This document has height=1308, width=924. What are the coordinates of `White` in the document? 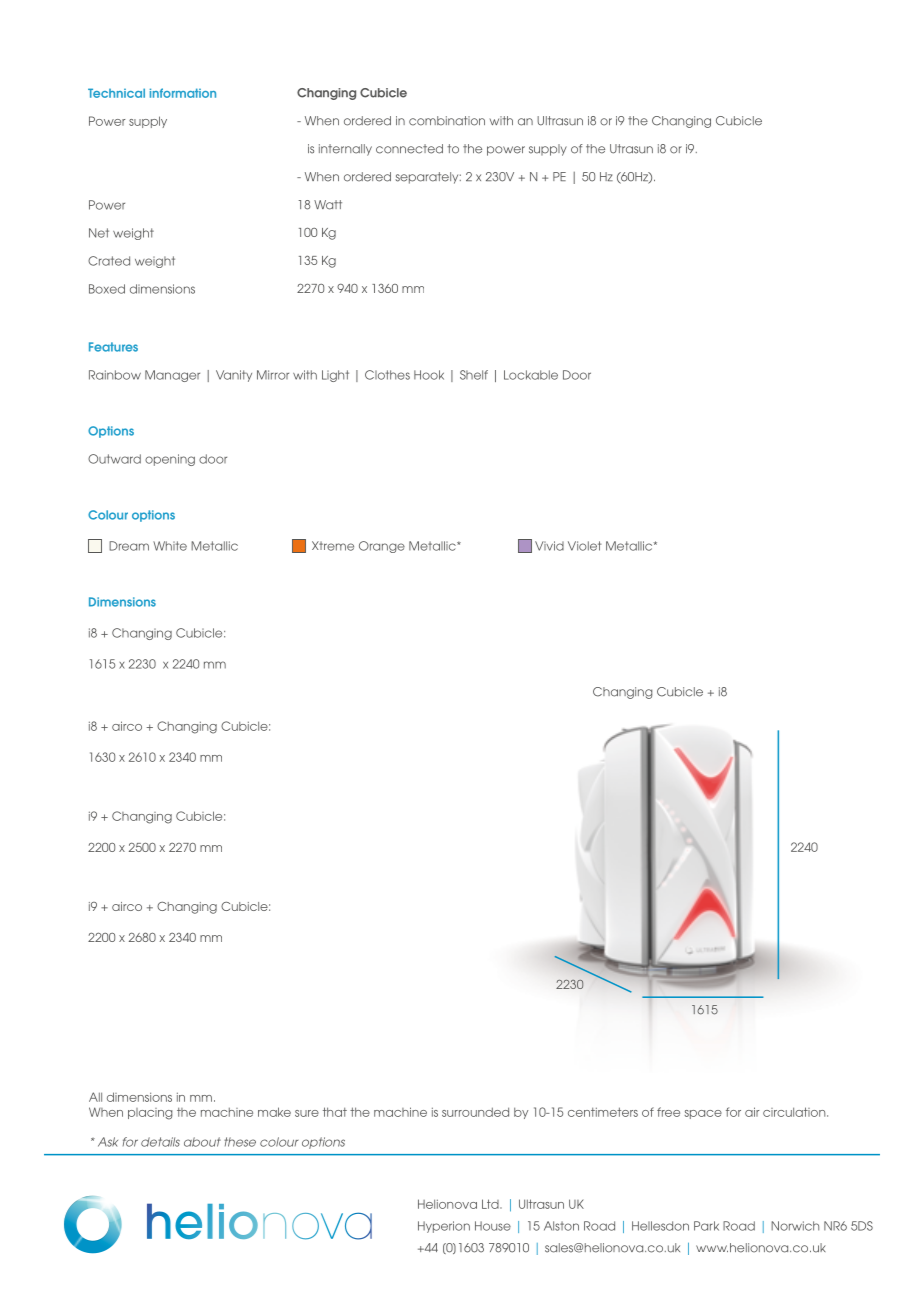 It's located at (170, 546).
